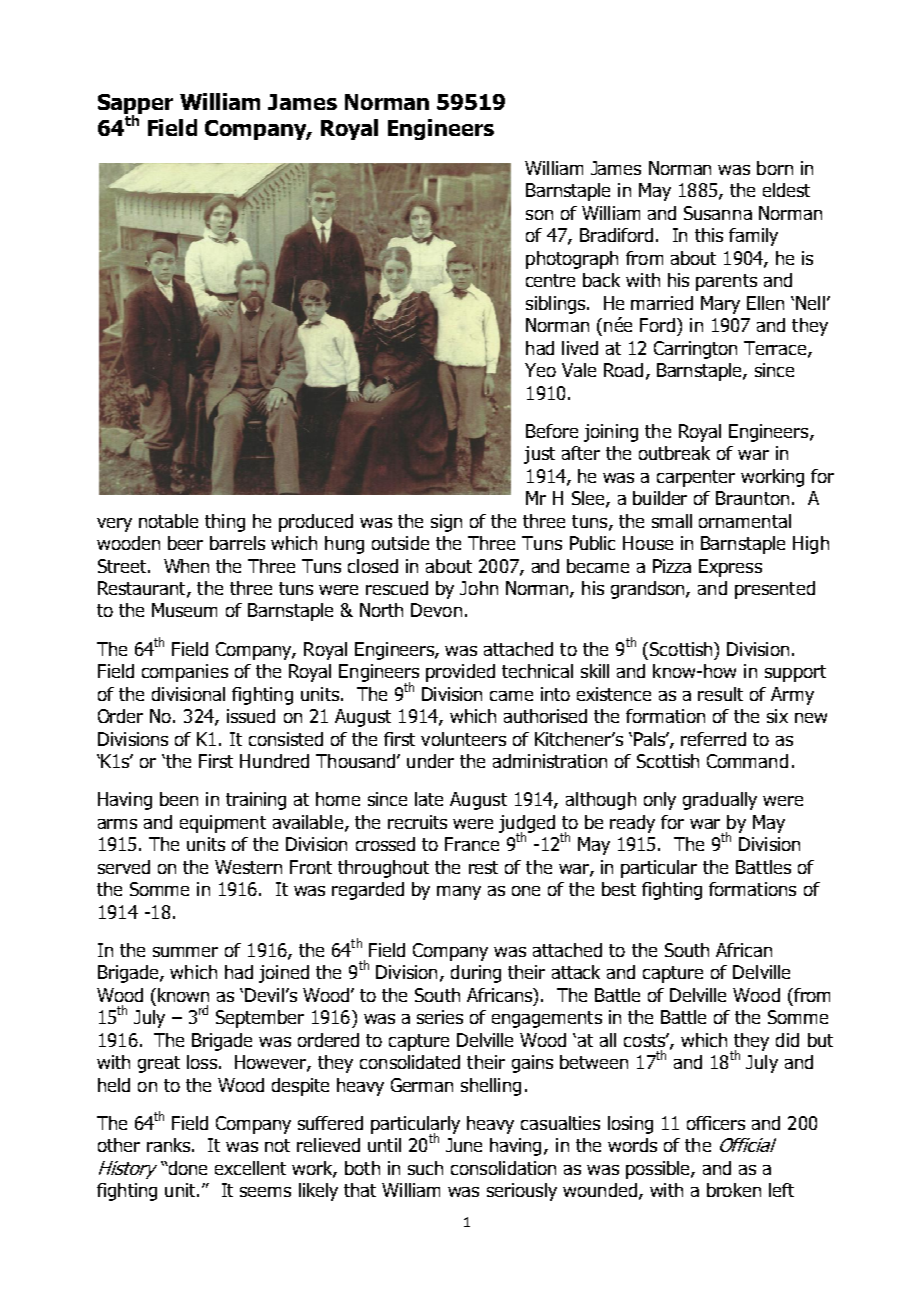 The height and width of the document is (1307, 924). Describe the element at coordinates (463, 739) in the document. I see `volunteers` at that location.
